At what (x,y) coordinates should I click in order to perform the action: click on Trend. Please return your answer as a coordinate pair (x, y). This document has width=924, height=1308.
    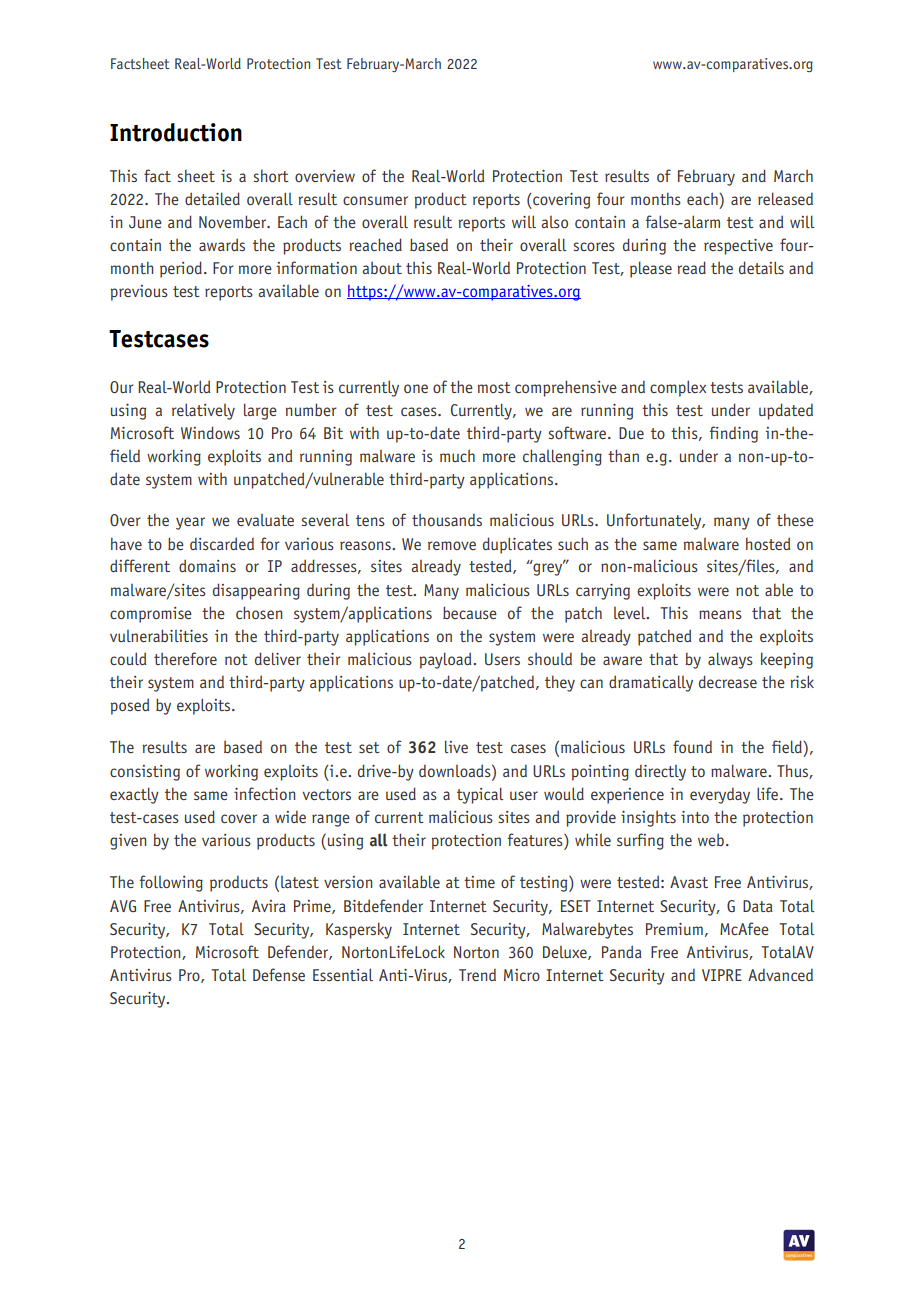
    Looking at the image, I should click on (477, 975).
